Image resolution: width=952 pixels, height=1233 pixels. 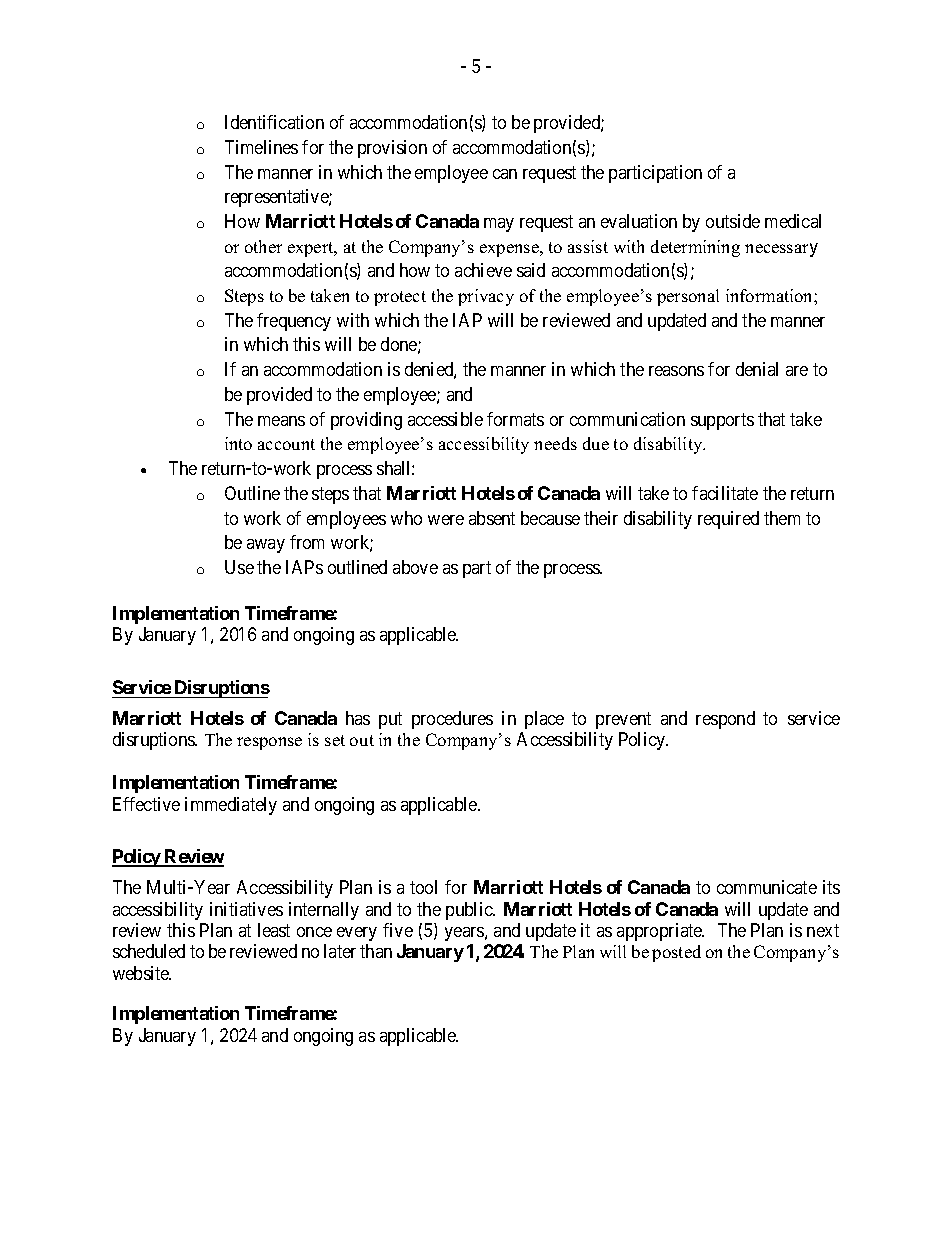 What do you see at coordinates (728, 520) in the screenshot?
I see `required` at bounding box center [728, 520].
